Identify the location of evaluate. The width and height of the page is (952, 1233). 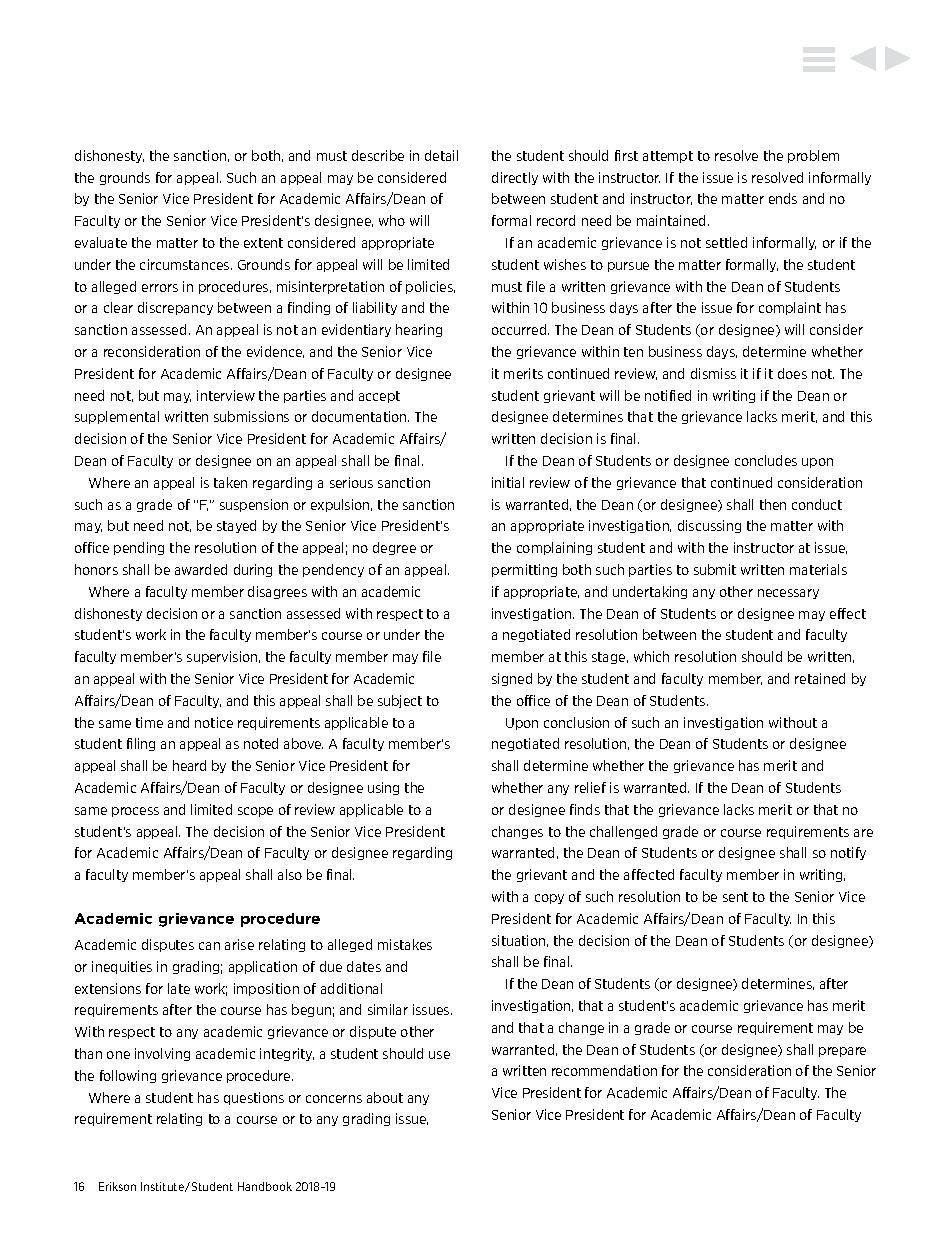
(101, 242).
